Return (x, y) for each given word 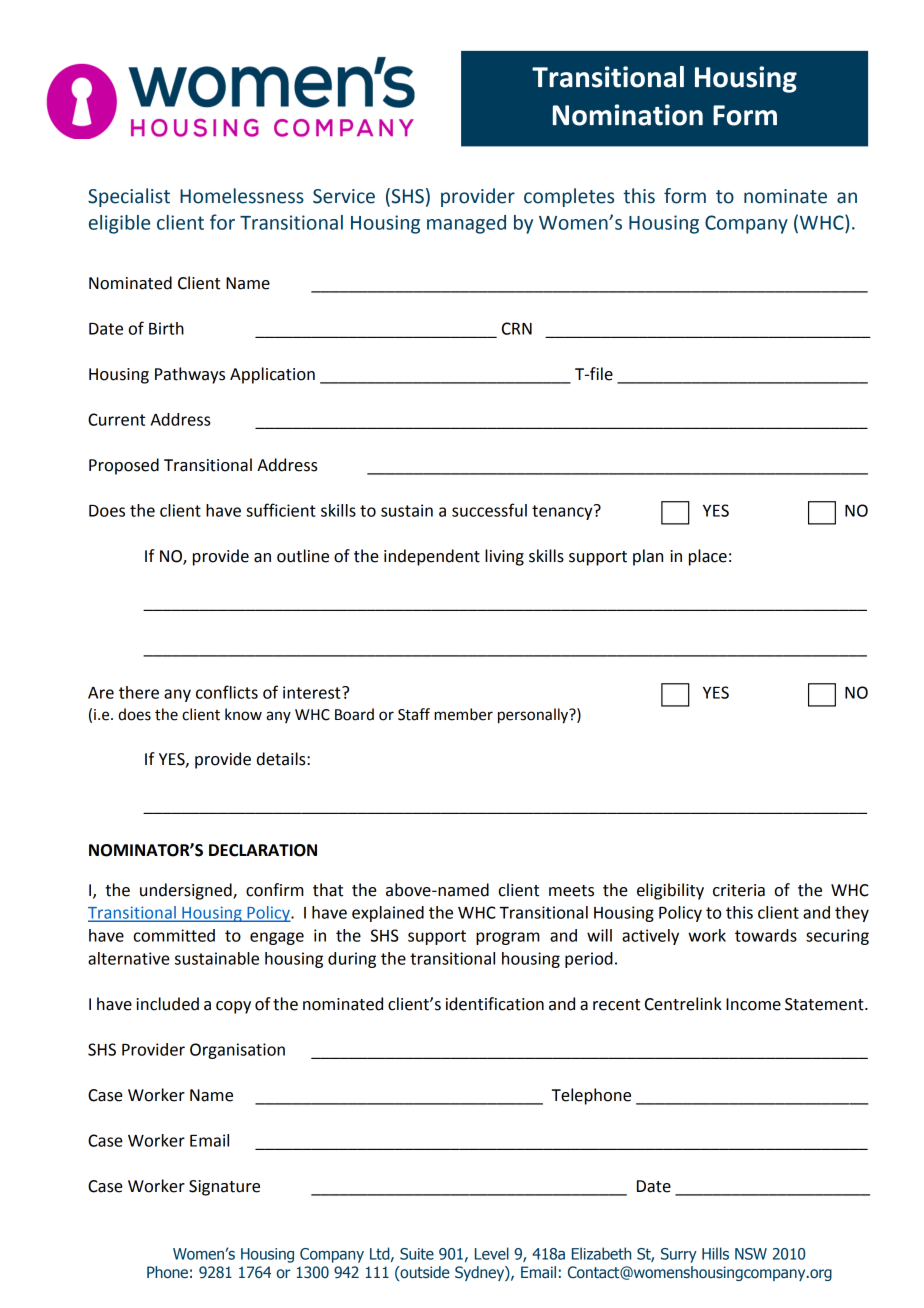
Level (492, 1253)
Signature (224, 1188)
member (463, 714)
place (708, 557)
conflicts (227, 692)
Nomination (628, 115)
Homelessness (242, 196)
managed (466, 224)
